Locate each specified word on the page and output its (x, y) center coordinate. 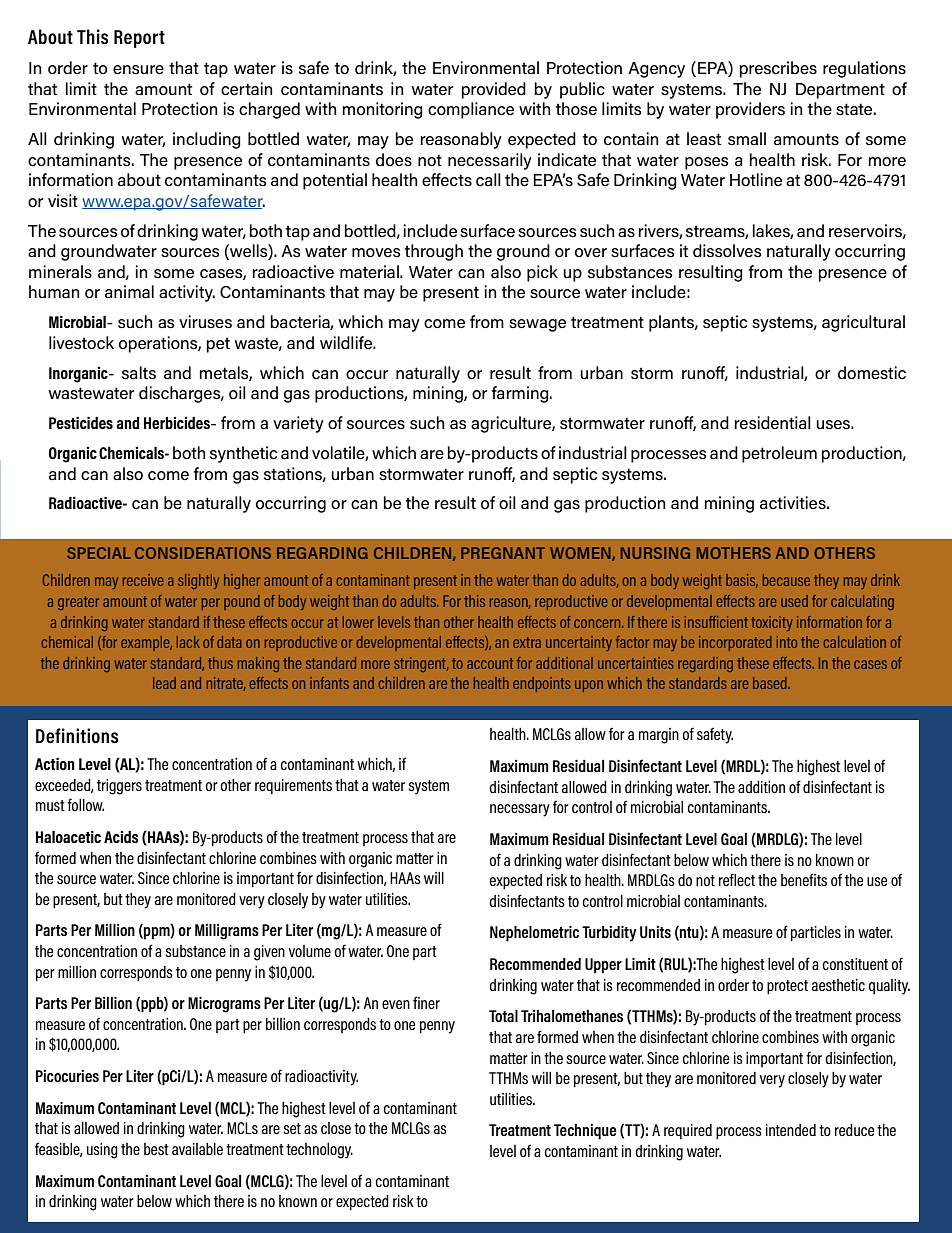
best (156, 1149)
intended (791, 1130)
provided (493, 90)
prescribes (778, 69)
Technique (585, 1132)
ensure (138, 70)
